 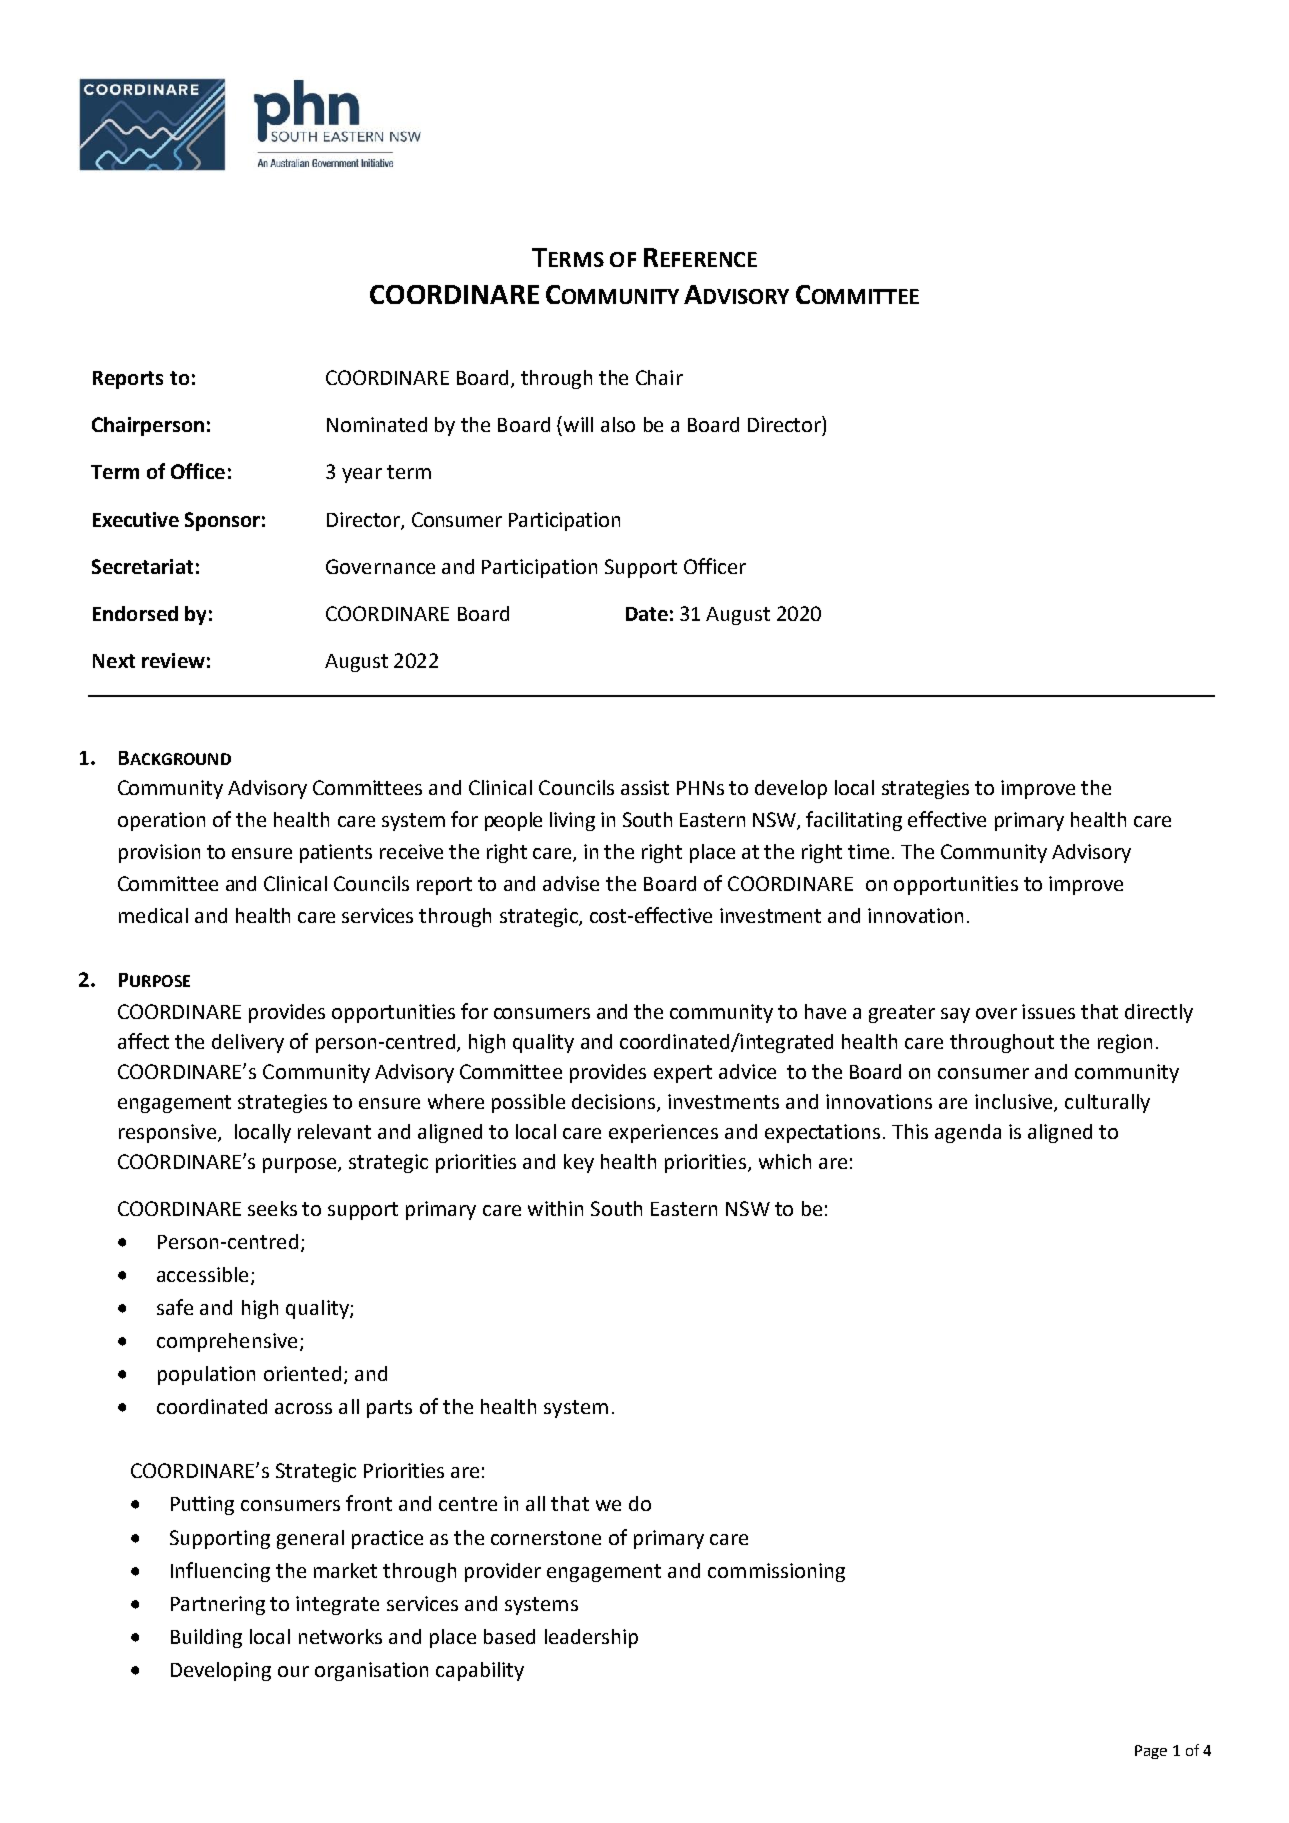 I want to click on also, so click(x=618, y=424).
